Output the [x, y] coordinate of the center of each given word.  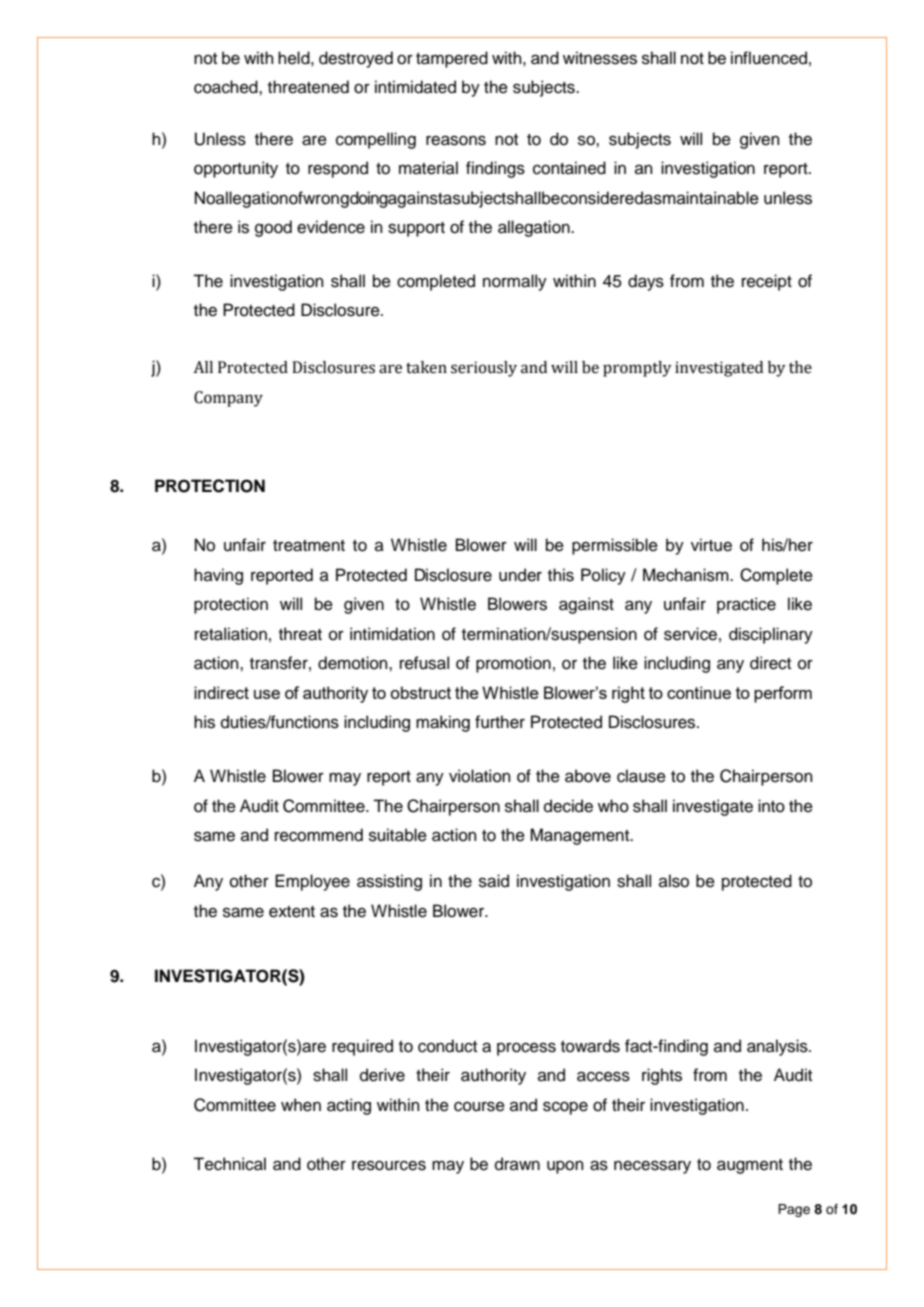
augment [750, 1166]
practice [746, 605]
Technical [229, 1164]
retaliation [231, 634]
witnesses [600, 58]
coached [227, 87]
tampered [452, 59]
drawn [517, 1164]
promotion [513, 664]
